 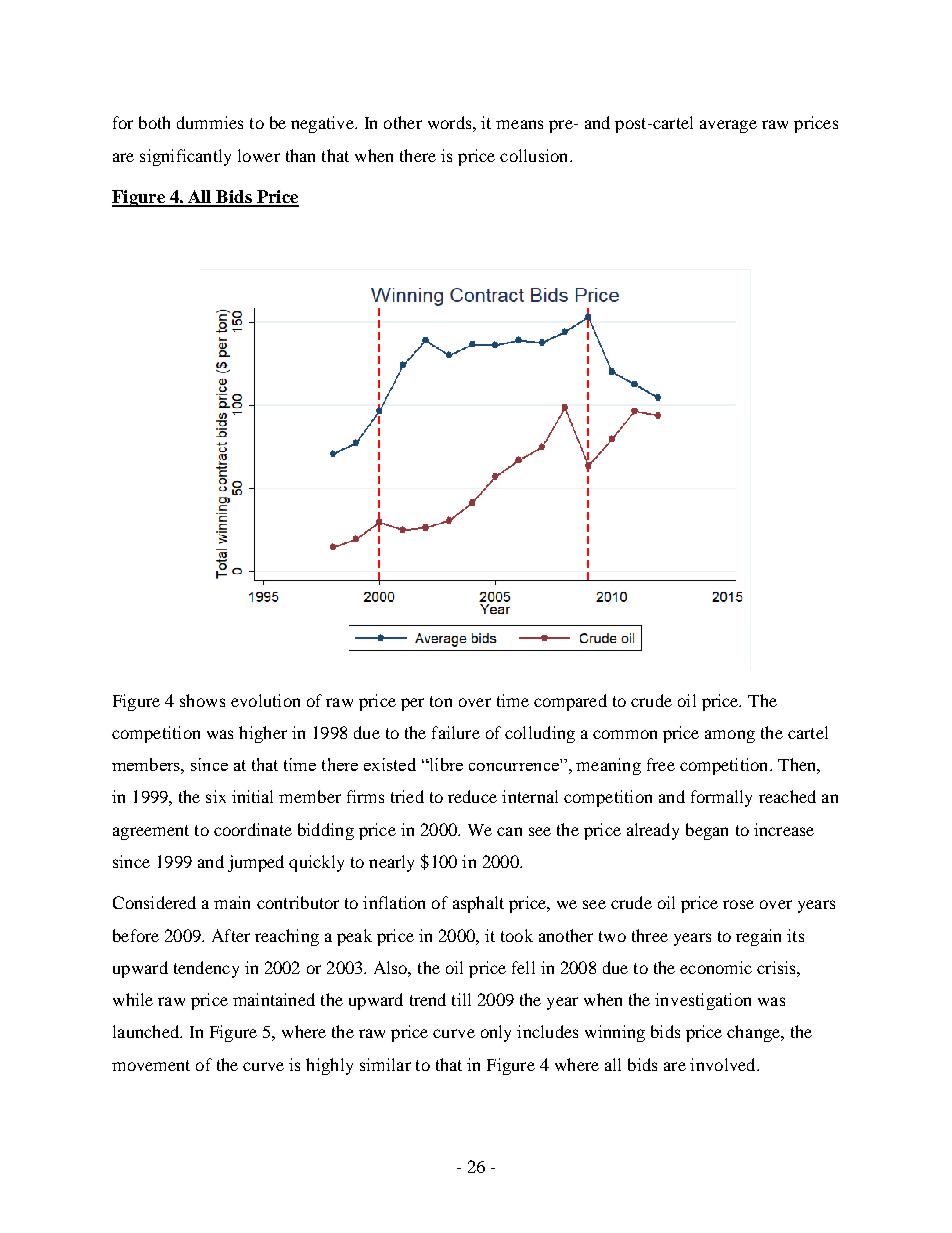 I want to click on significantly, so click(x=185, y=157).
